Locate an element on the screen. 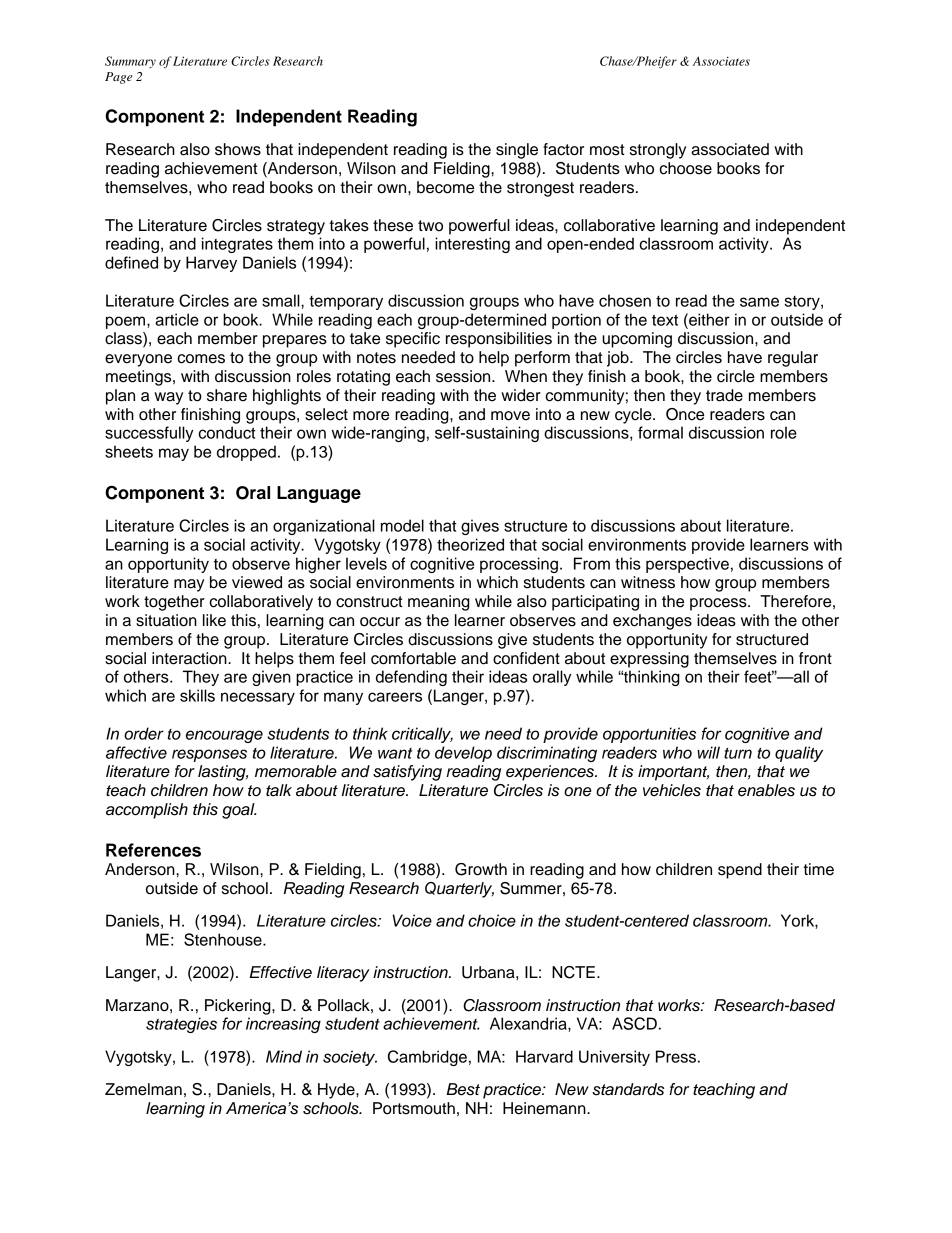 This screenshot has height=1233, width=952. Best is located at coordinates (463, 1089).
